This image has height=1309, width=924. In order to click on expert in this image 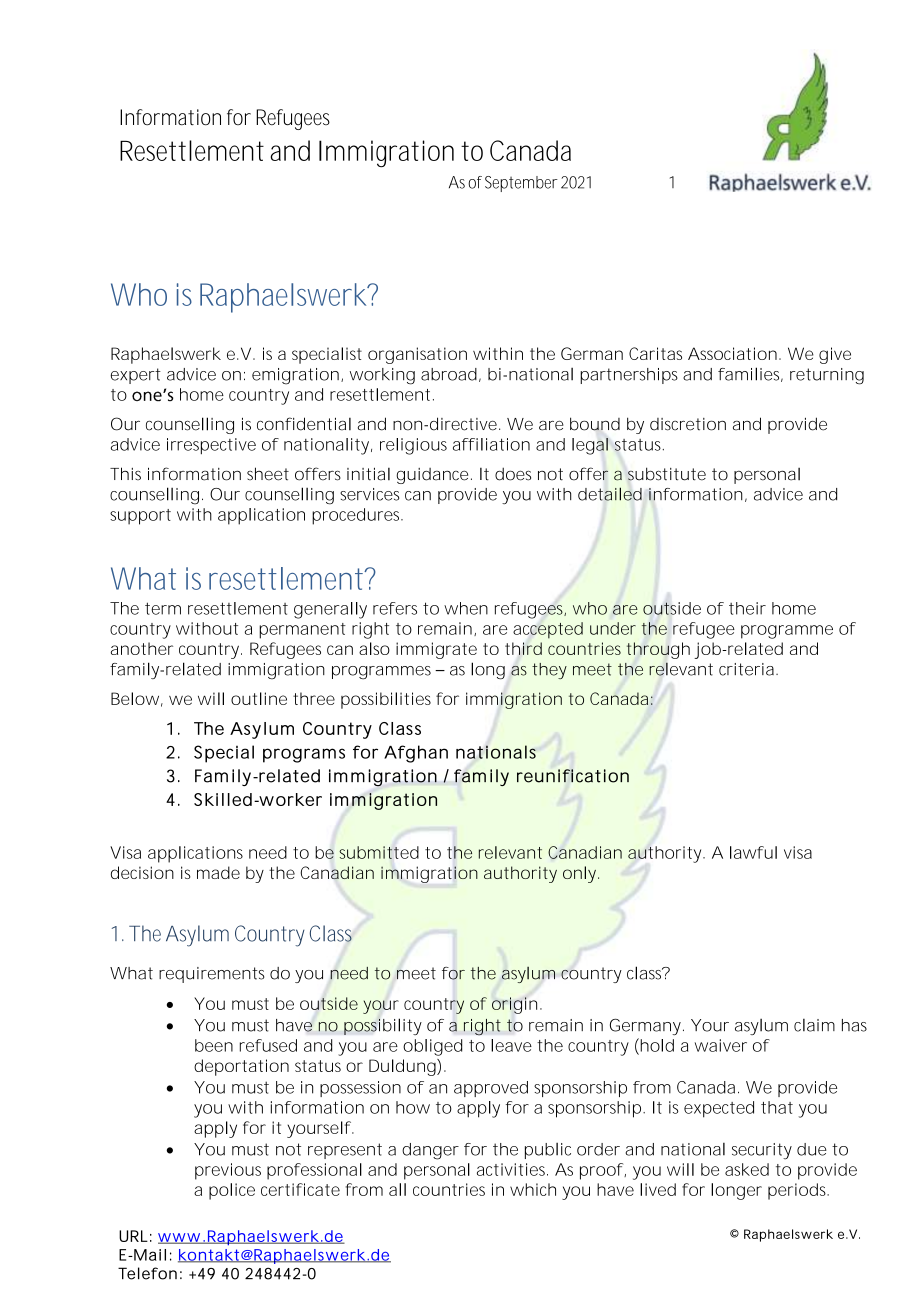, I will do `click(136, 376)`.
